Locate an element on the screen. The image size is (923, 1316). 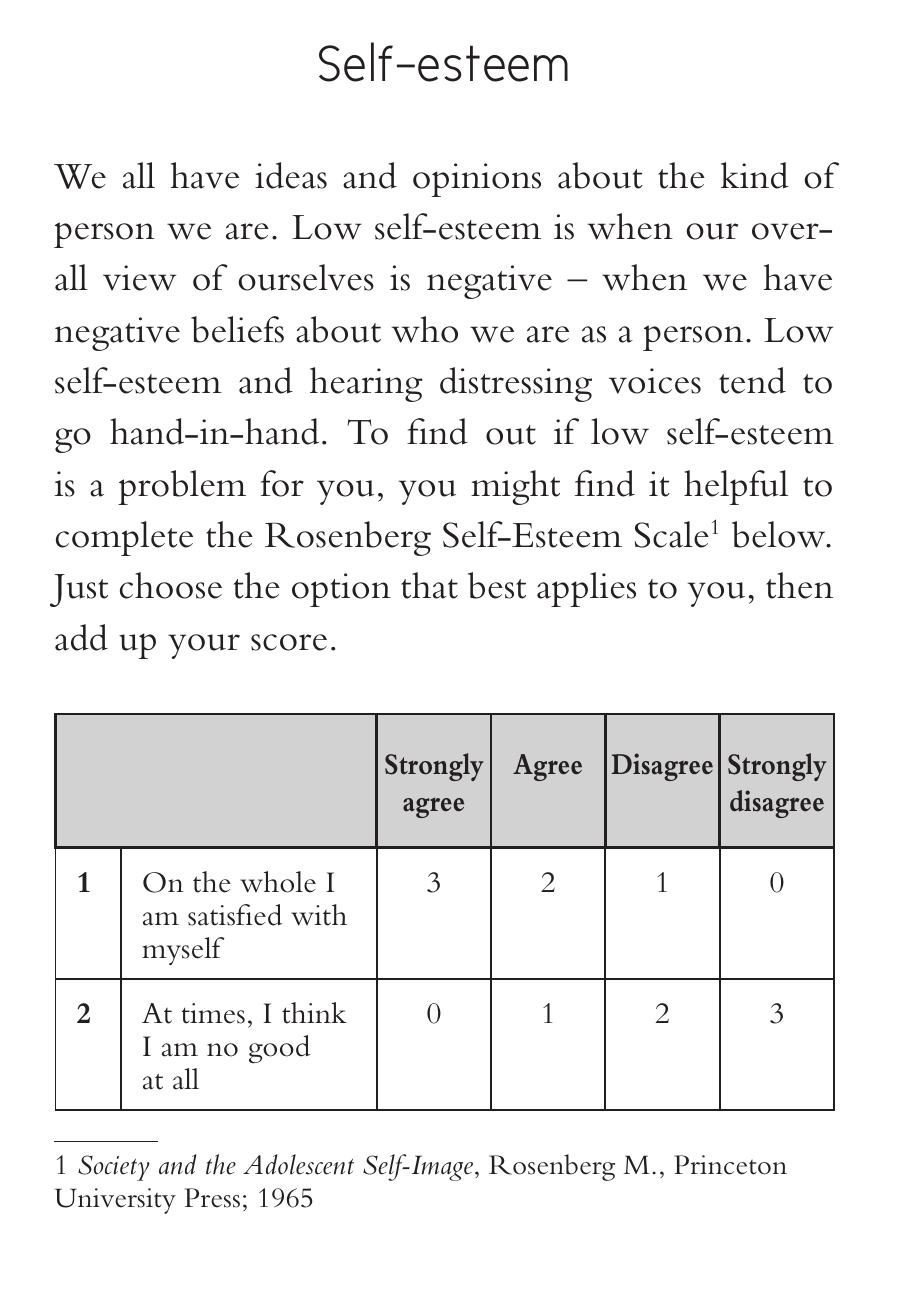
problem is located at coordinates (182, 487).
